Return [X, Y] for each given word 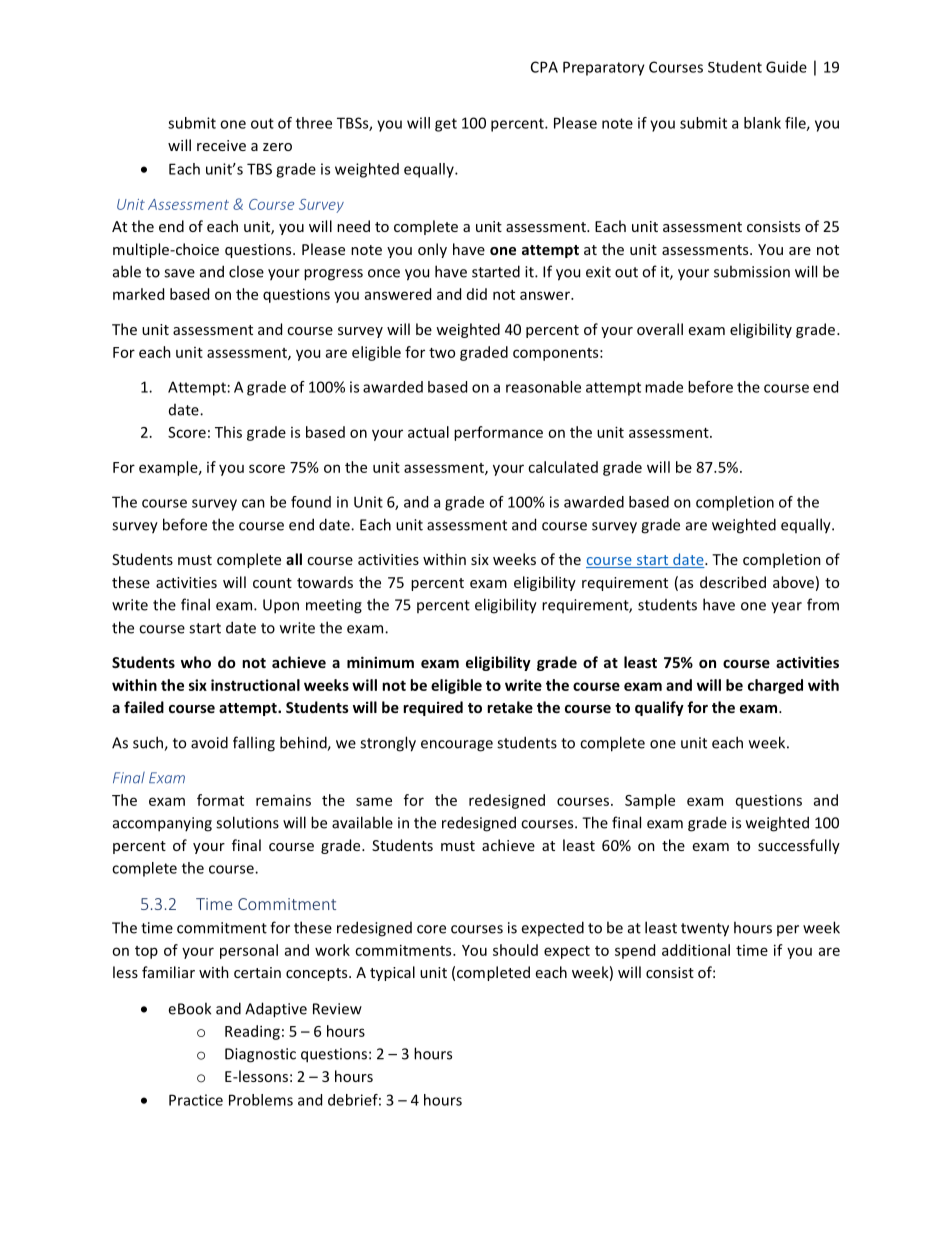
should [515, 950]
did [477, 294]
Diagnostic [260, 1055]
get [446, 125]
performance [498, 433]
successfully [799, 846]
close [246, 271]
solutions [247, 822]
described [733, 582]
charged [775, 686]
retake [510, 707]
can [253, 503]
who [196, 662]
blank [762, 123]
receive [221, 145]
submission [752, 271]
